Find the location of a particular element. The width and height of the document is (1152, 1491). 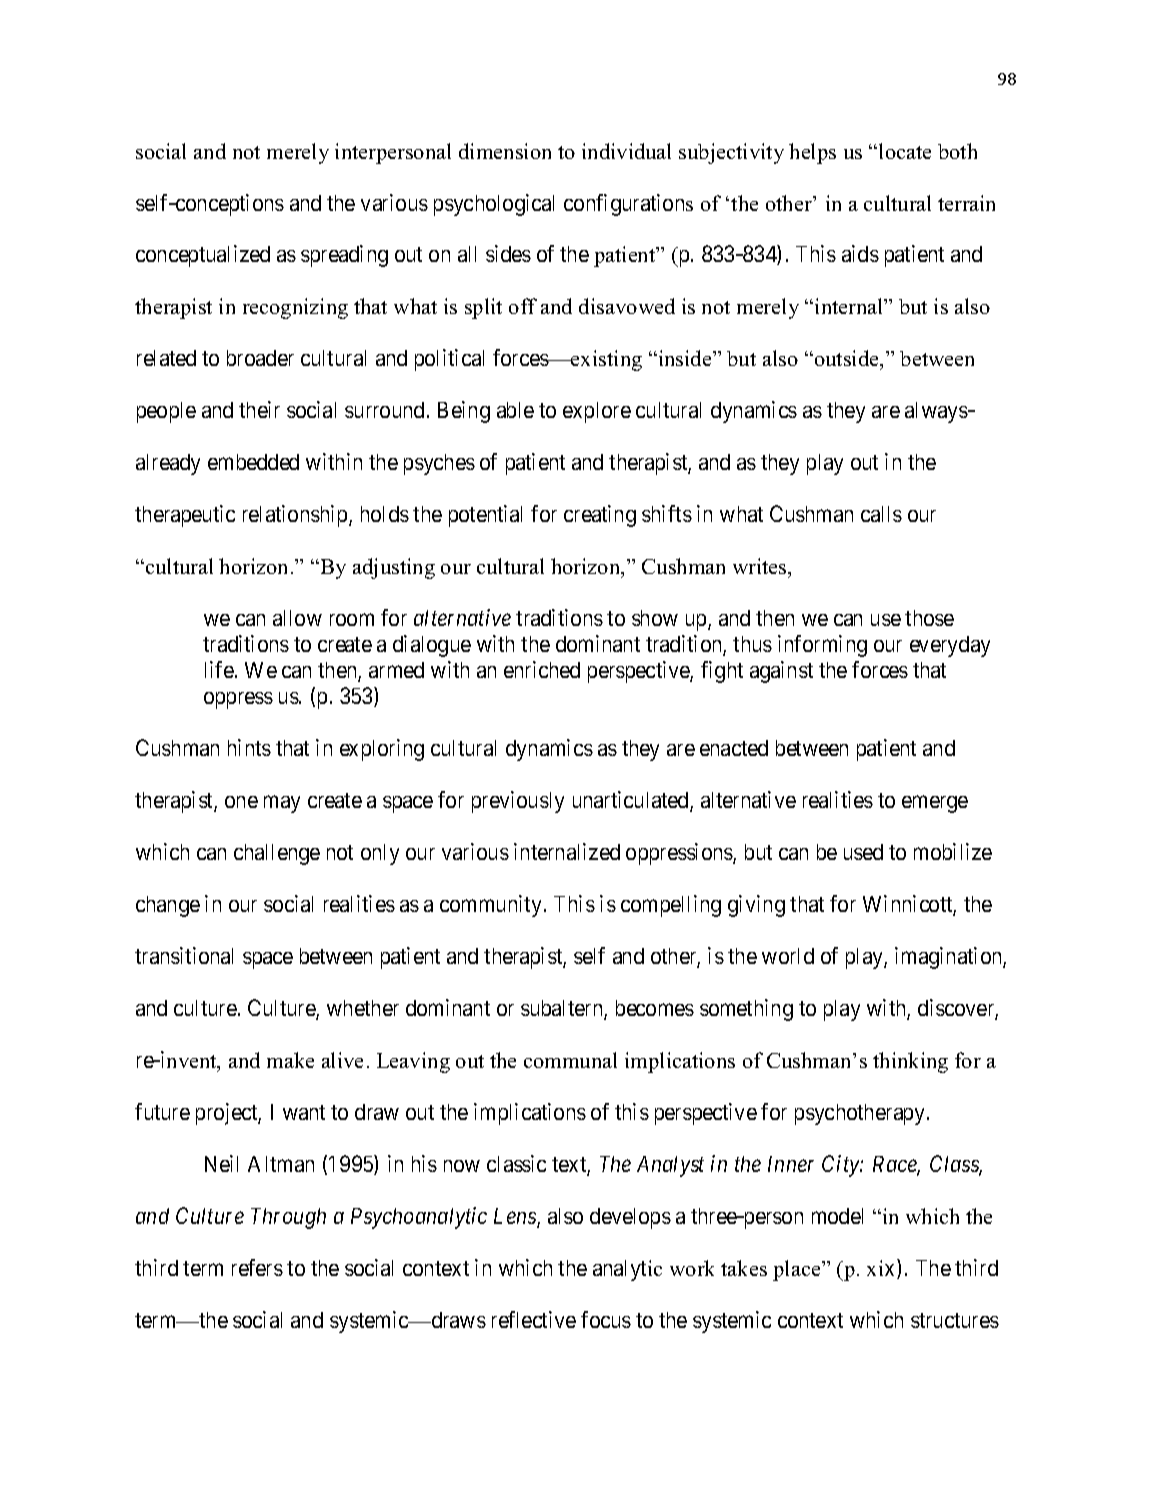

configurations is located at coordinates (628, 205).
